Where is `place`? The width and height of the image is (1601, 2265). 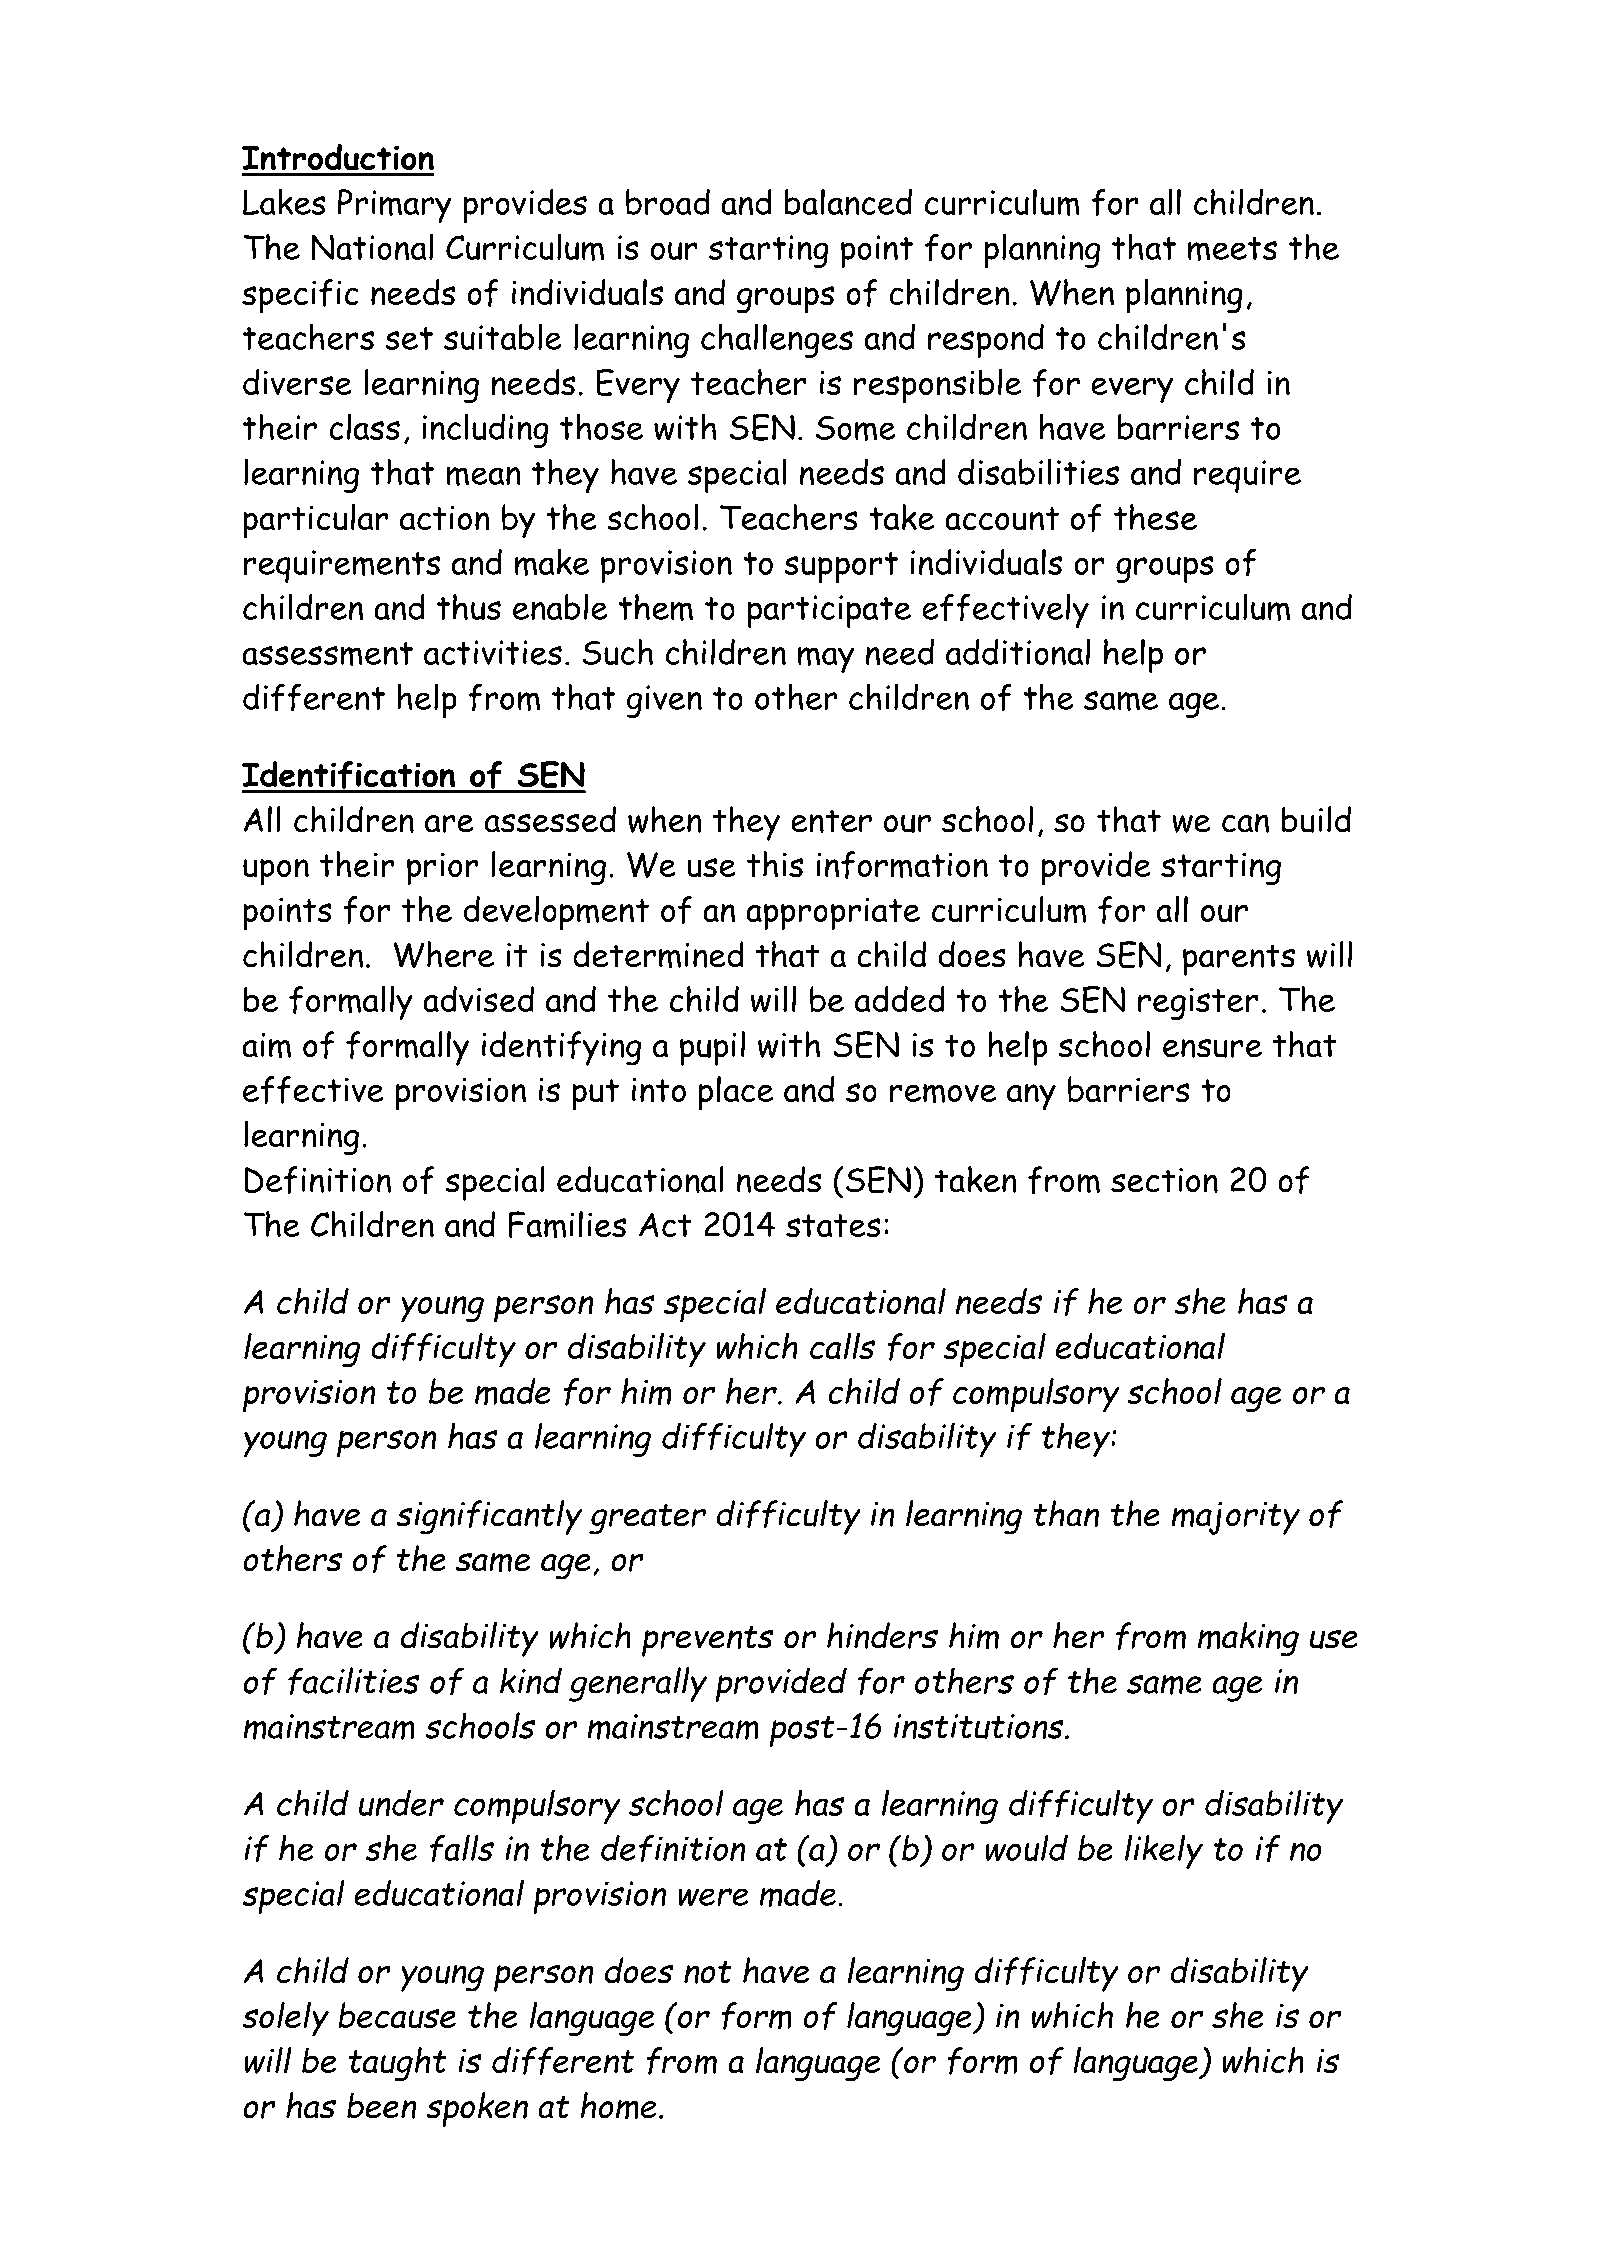 place is located at coordinates (736, 1093).
